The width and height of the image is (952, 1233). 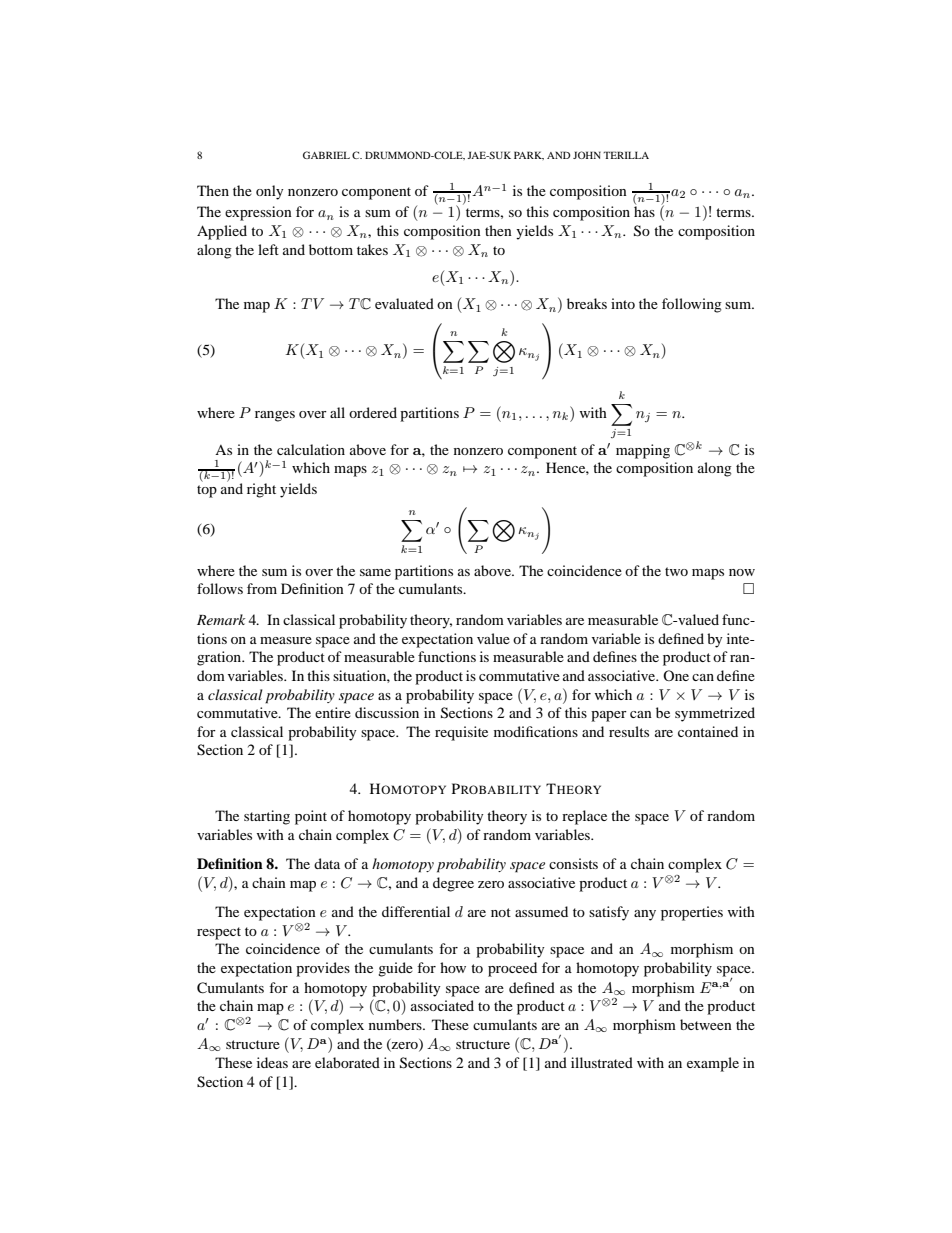 I want to click on associated, so click(x=442, y=1005).
